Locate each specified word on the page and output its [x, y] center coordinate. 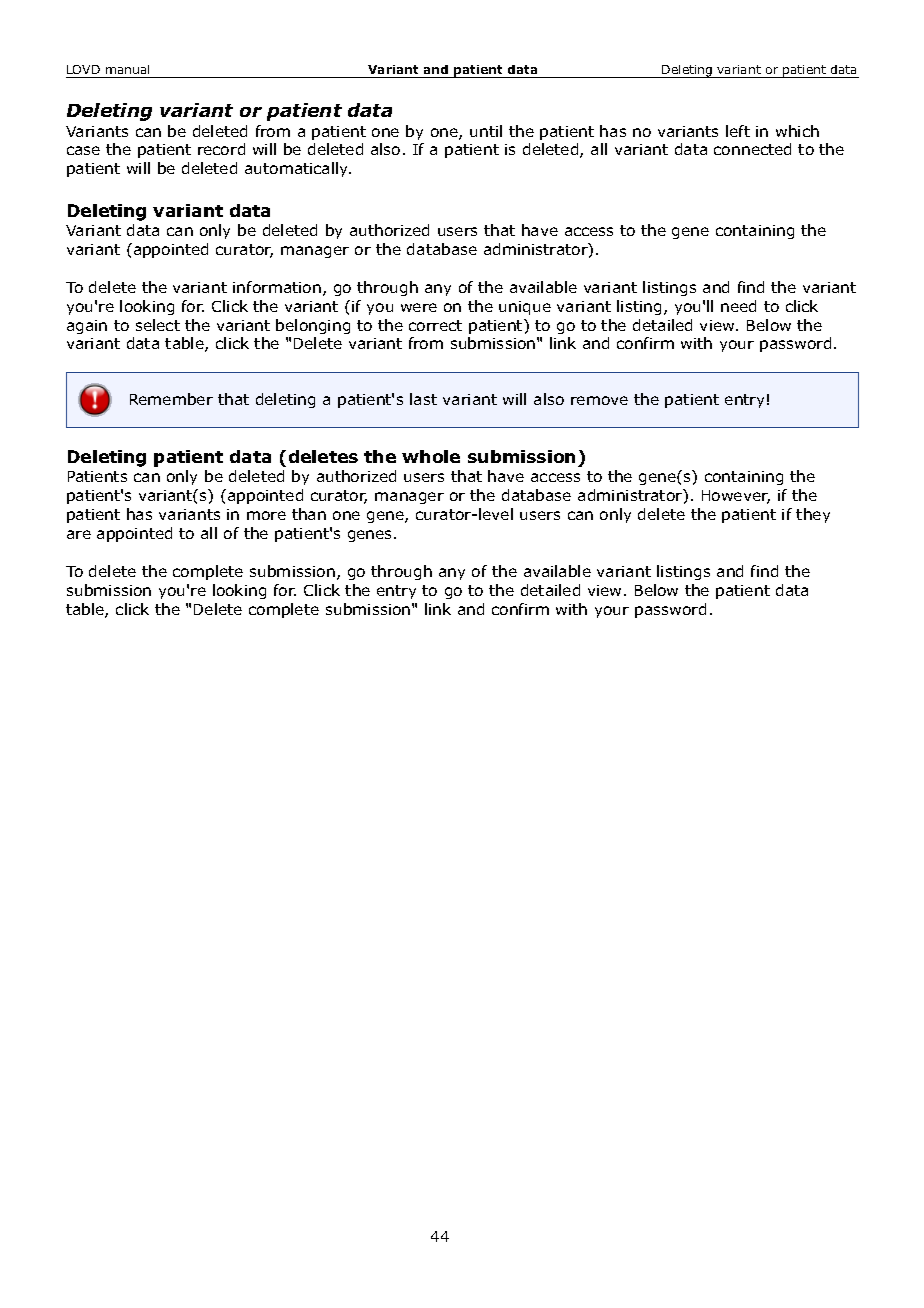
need [738, 306]
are [79, 534]
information [277, 287]
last [423, 399]
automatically [298, 169]
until [486, 131]
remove [599, 400]
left [738, 131]
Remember [171, 399]
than [309, 514]
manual [127, 69]
